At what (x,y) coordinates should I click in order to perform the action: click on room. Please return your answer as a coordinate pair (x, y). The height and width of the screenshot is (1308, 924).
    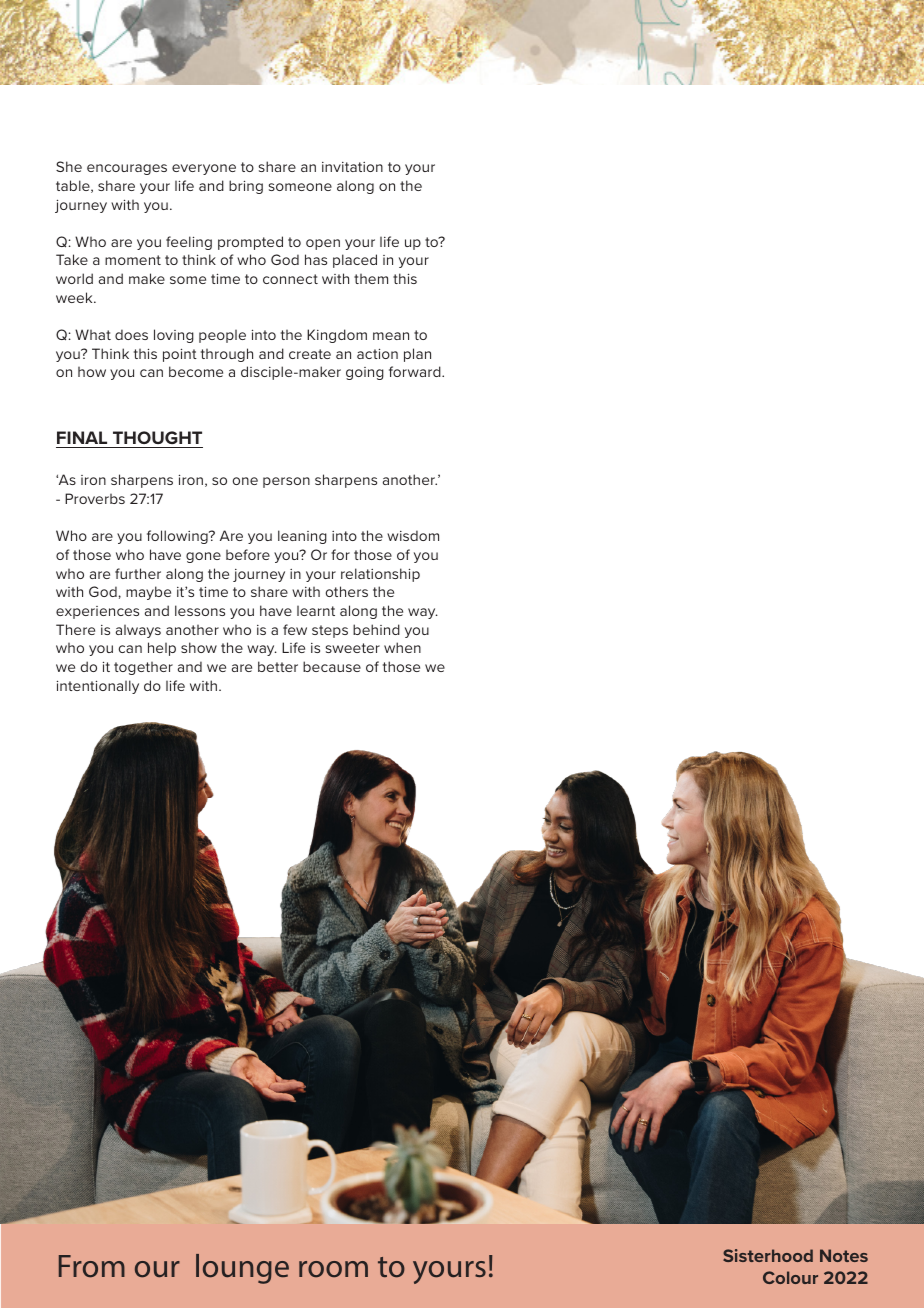
    Looking at the image, I should click on (333, 1269).
